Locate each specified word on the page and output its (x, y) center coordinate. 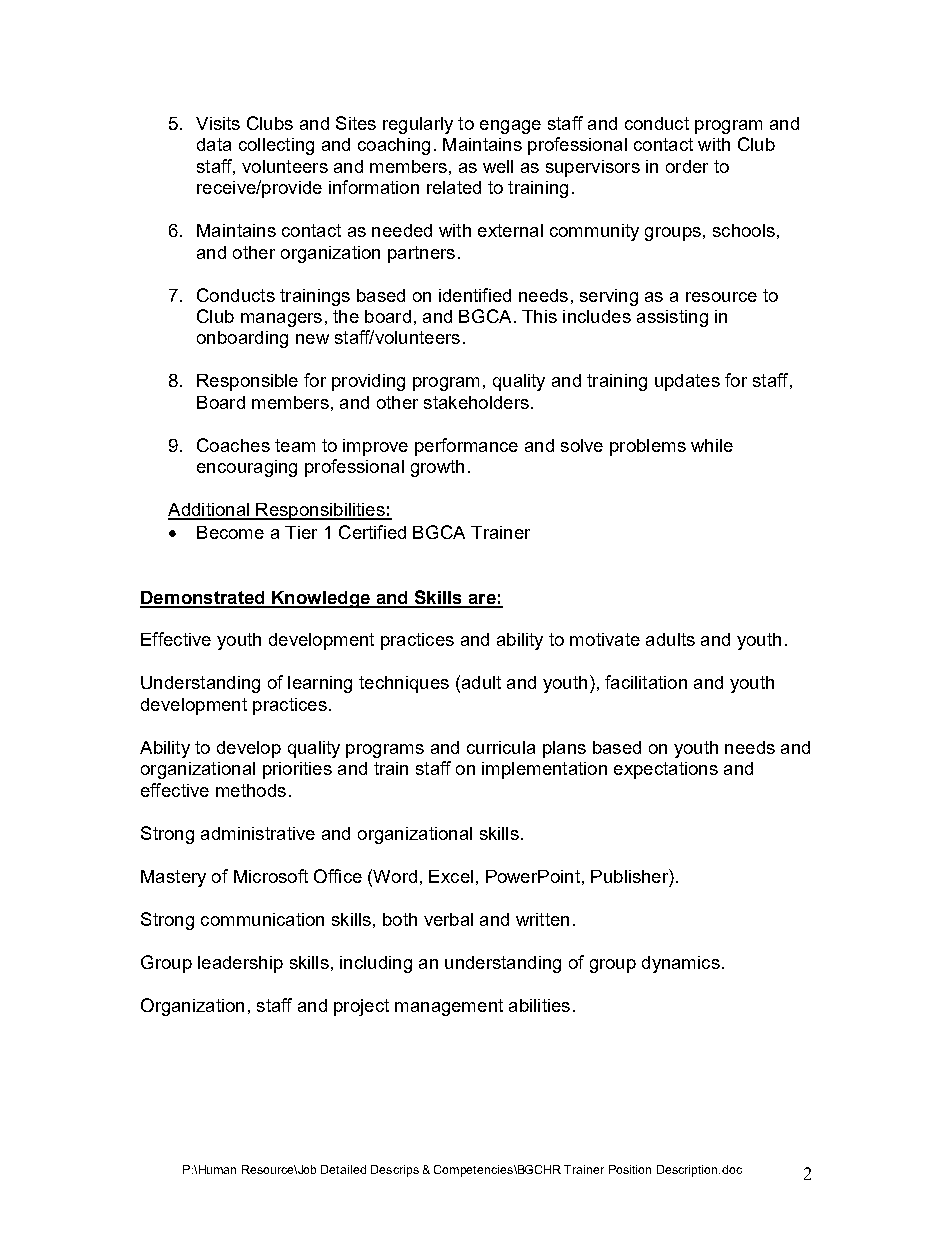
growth (437, 468)
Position (630, 1169)
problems (648, 447)
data (214, 144)
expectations (666, 770)
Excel (451, 876)
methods (251, 790)
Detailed (343, 1169)
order (687, 166)
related (454, 187)
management (449, 1007)
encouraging (247, 468)
